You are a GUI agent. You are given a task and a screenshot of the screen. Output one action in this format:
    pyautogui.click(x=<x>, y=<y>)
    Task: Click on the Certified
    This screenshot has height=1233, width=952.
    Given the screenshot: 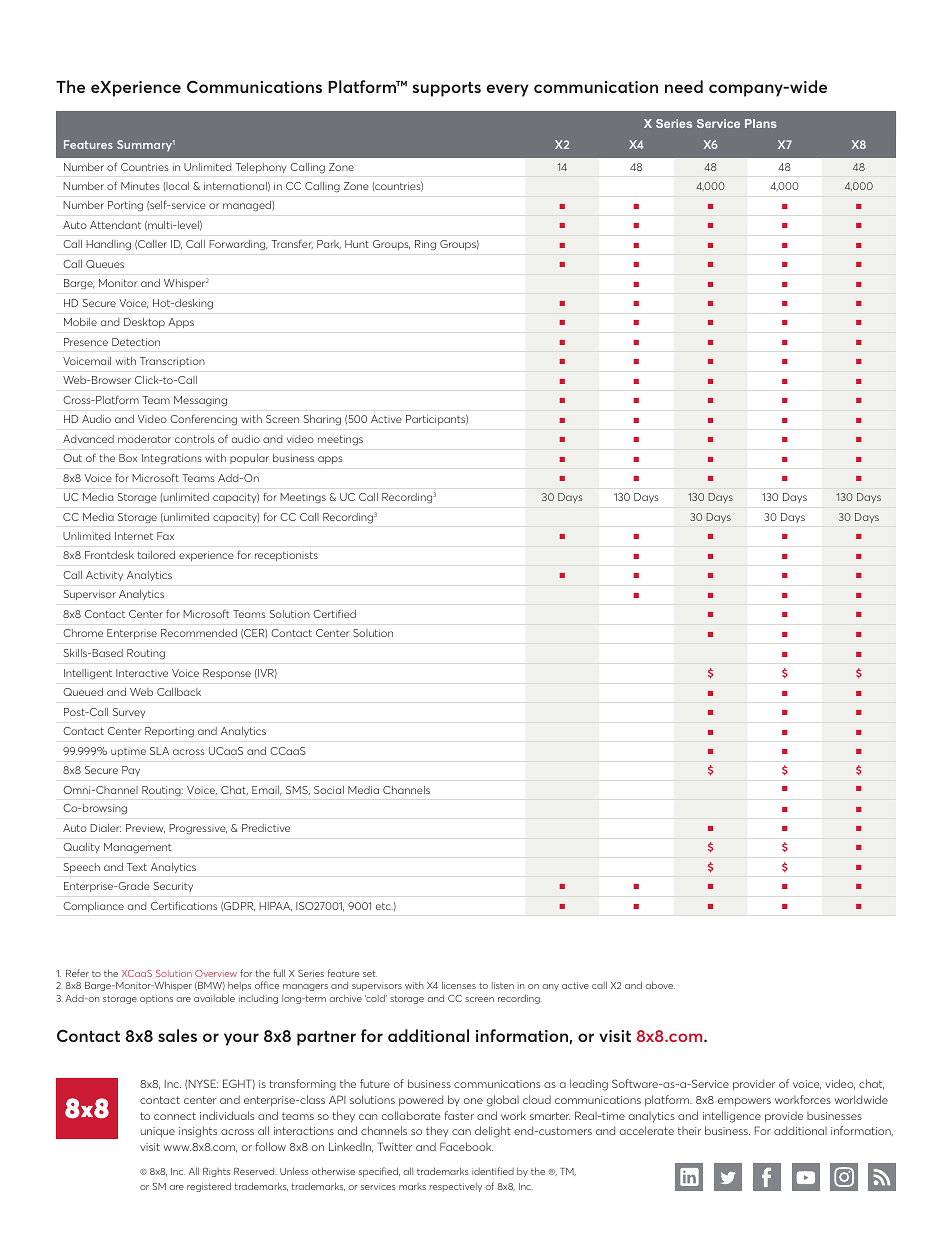 What is the action you would take?
    pyautogui.click(x=334, y=613)
